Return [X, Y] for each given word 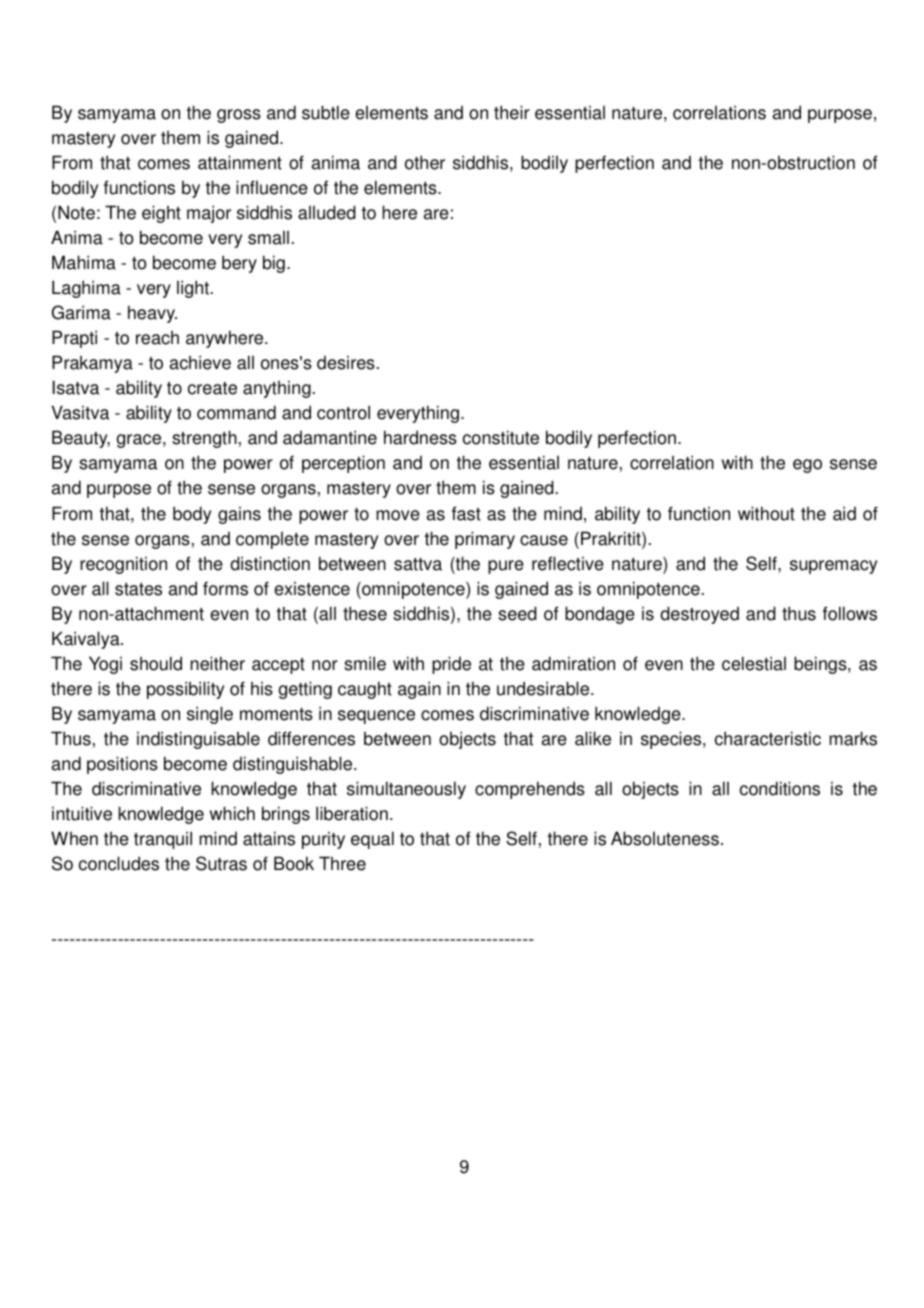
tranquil [163, 840]
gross [239, 116]
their [512, 112]
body [192, 515]
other [425, 162]
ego [807, 466]
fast [466, 513]
